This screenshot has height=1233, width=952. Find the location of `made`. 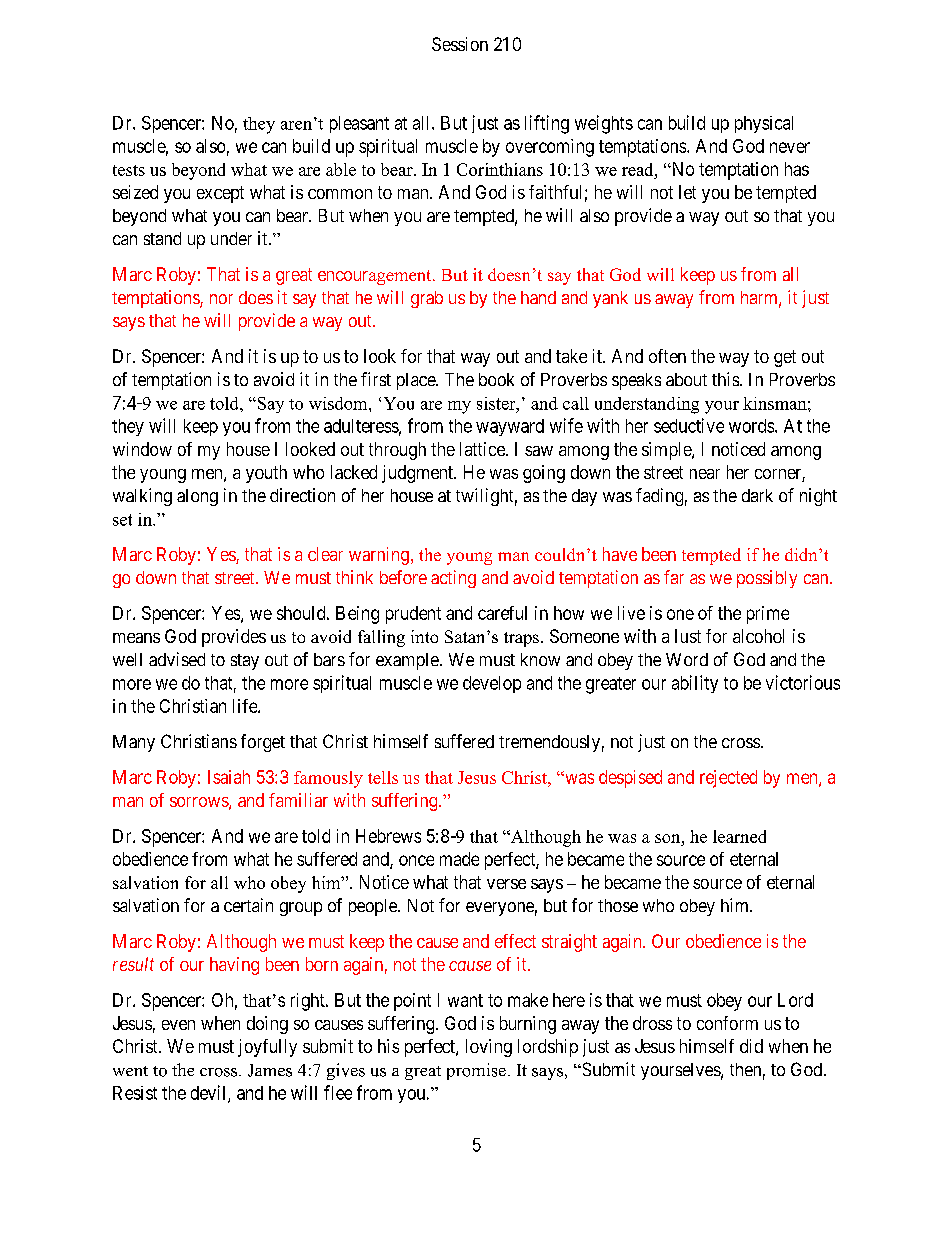

made is located at coordinates (459, 859).
